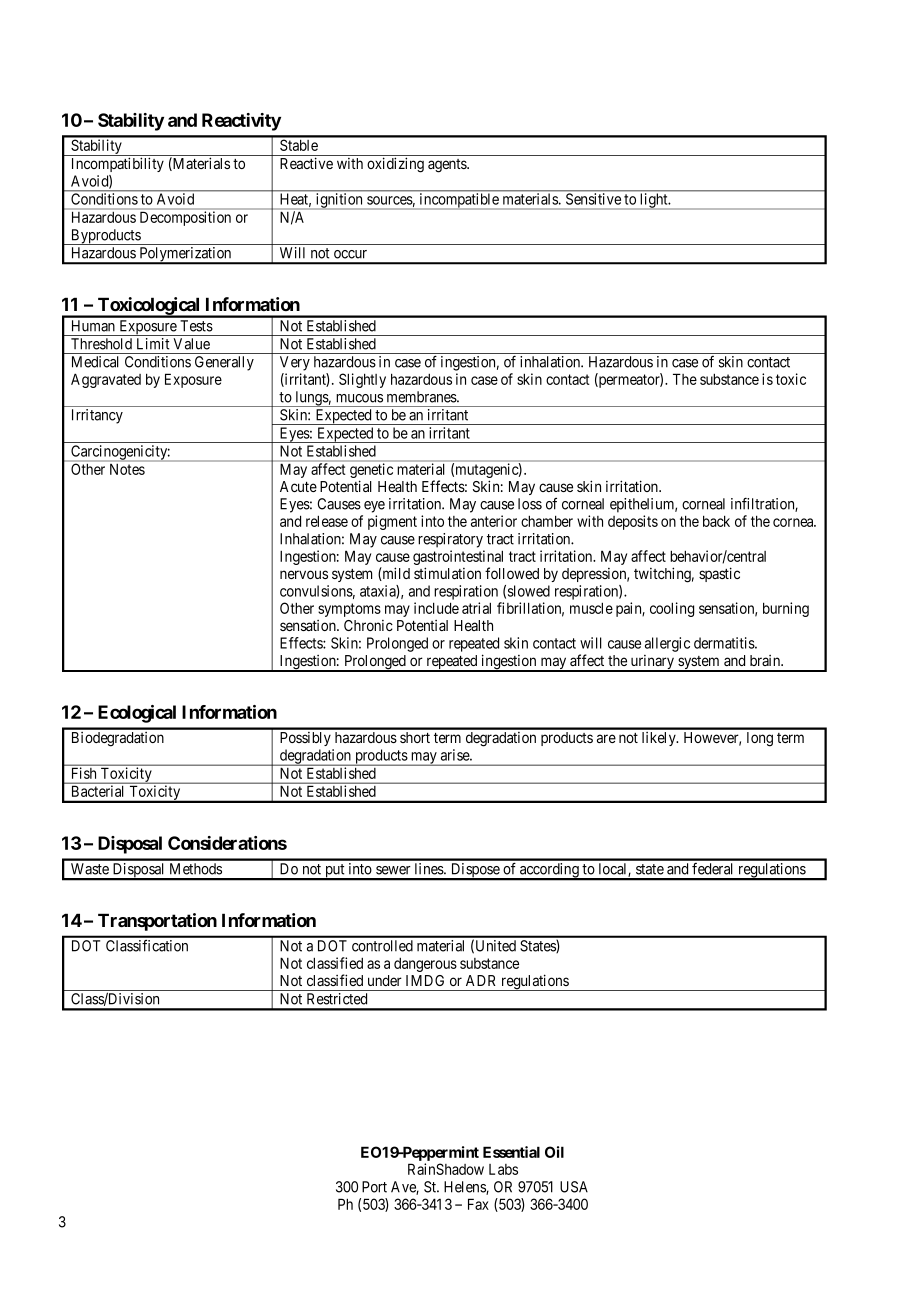 Image resolution: width=924 pixels, height=1308 pixels. I want to click on include, so click(436, 608).
